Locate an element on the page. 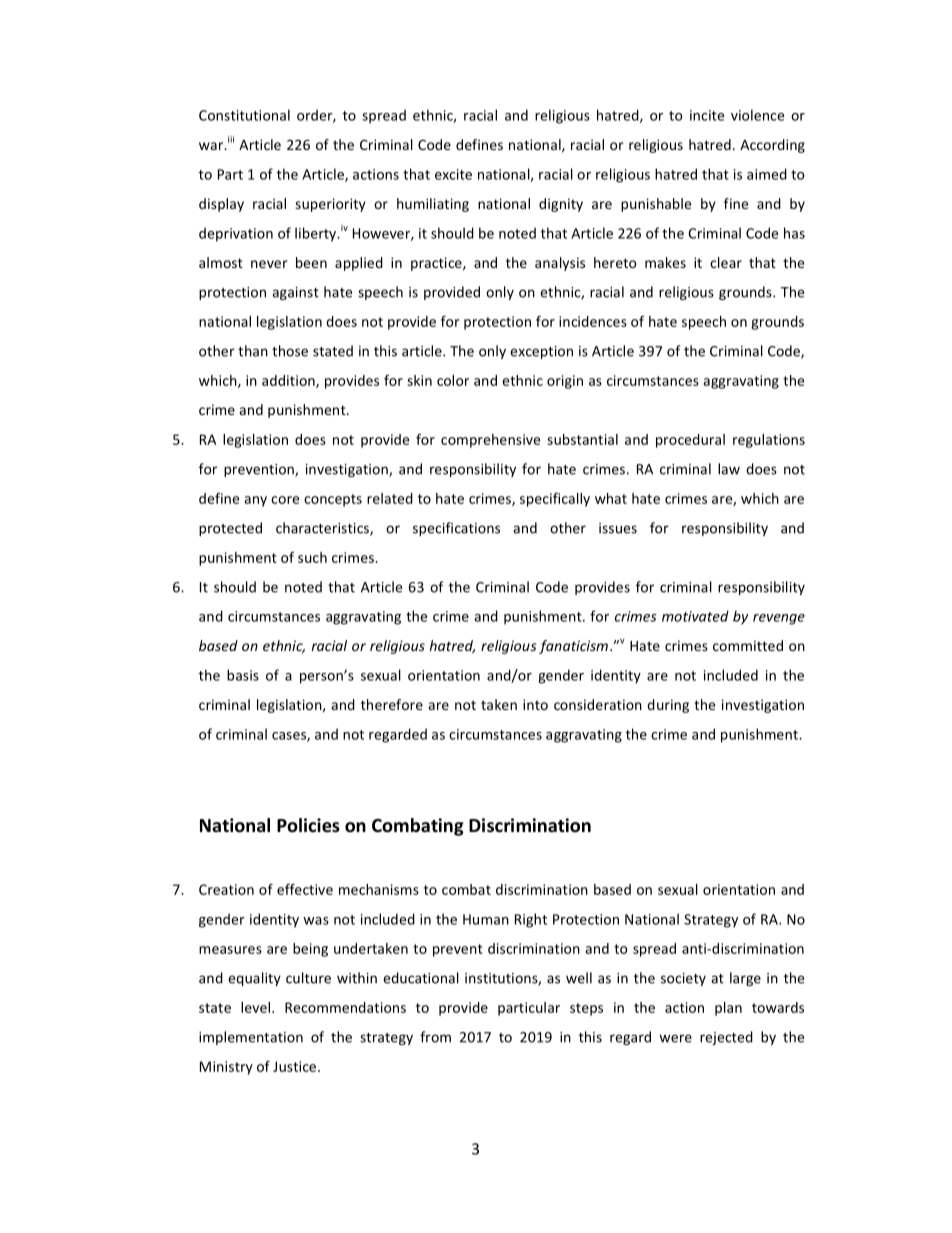  addition is located at coordinates (289, 381).
